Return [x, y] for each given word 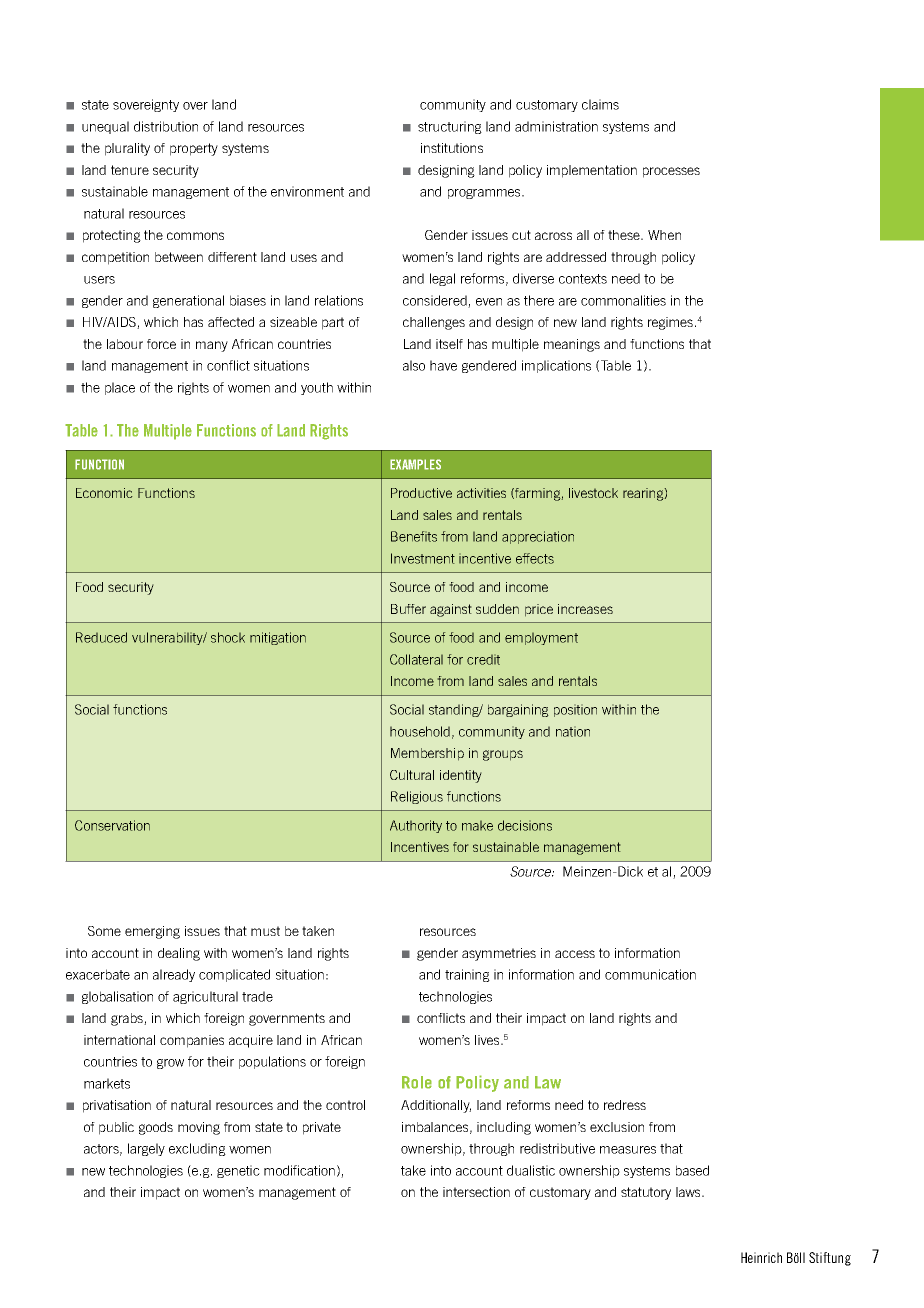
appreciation [538, 537]
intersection [476, 1192]
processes [671, 172]
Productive [421, 493]
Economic [104, 493]
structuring [450, 127]
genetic [238, 1171]
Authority [416, 826]
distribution [166, 126]
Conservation [112, 825]
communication [650, 974]
